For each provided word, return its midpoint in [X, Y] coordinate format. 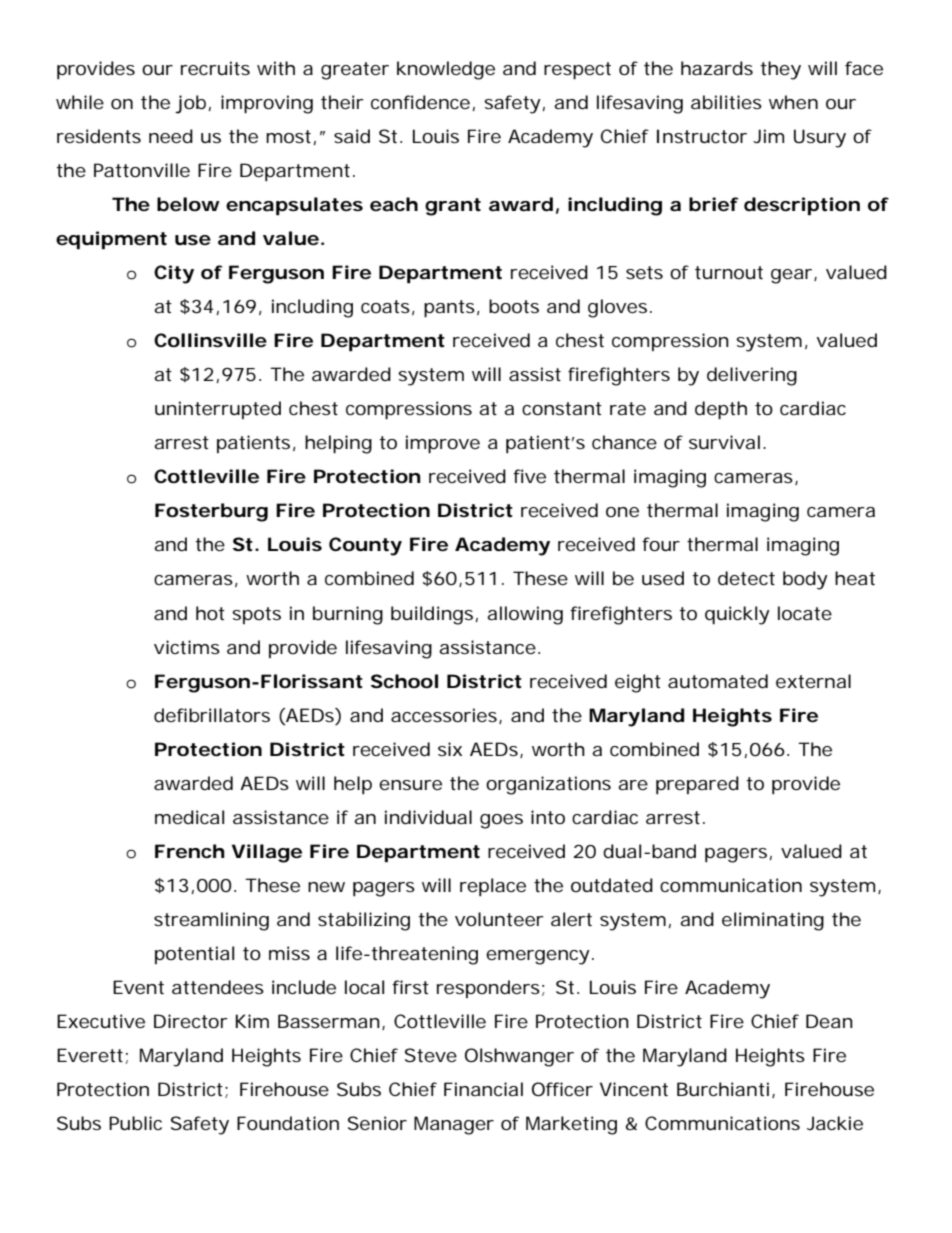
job [190, 104]
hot [210, 613]
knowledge [446, 70]
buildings [432, 615]
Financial [483, 1089]
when [793, 102]
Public [135, 1123]
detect [746, 578]
